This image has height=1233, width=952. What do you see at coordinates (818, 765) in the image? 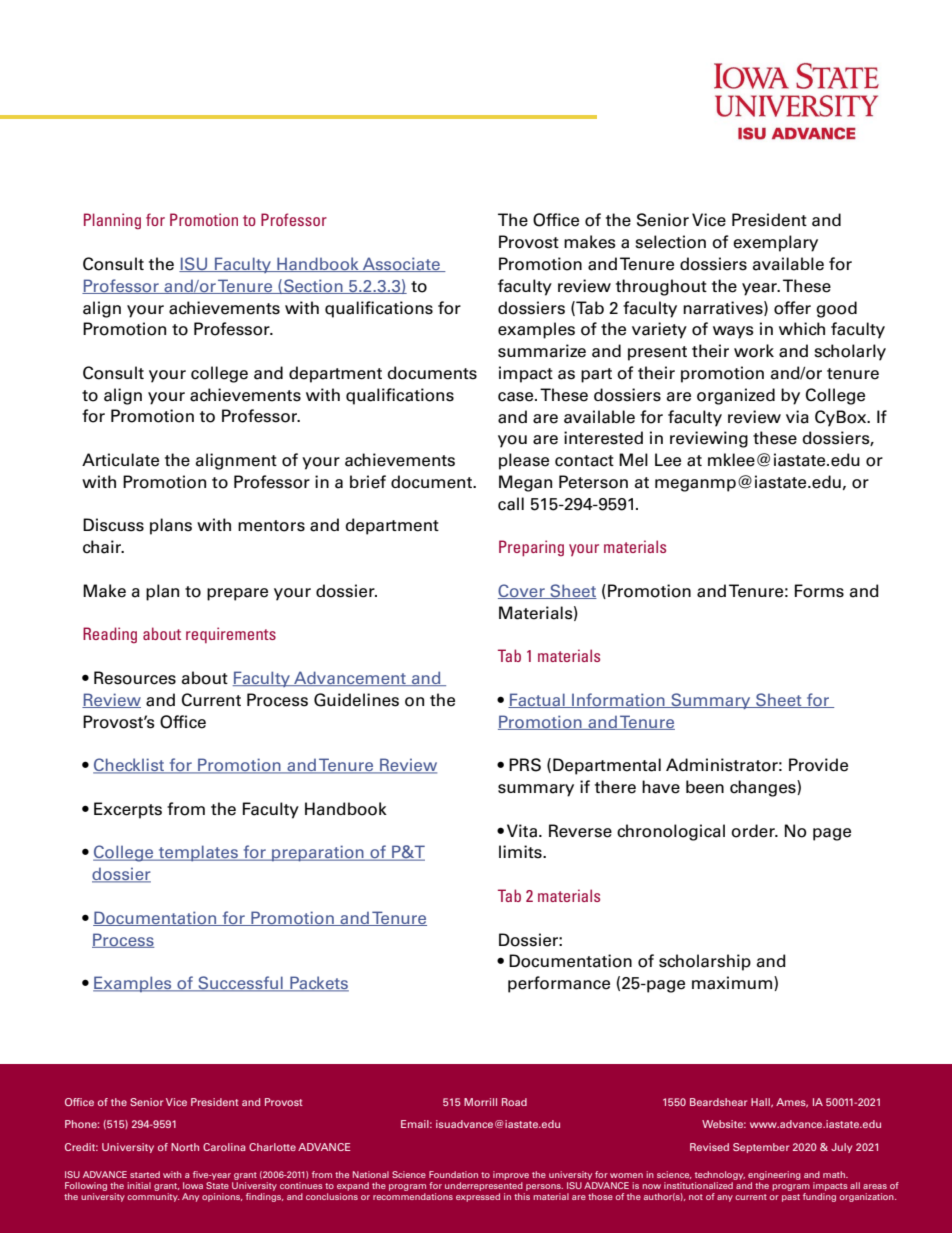
I see `Provide` at bounding box center [818, 765].
